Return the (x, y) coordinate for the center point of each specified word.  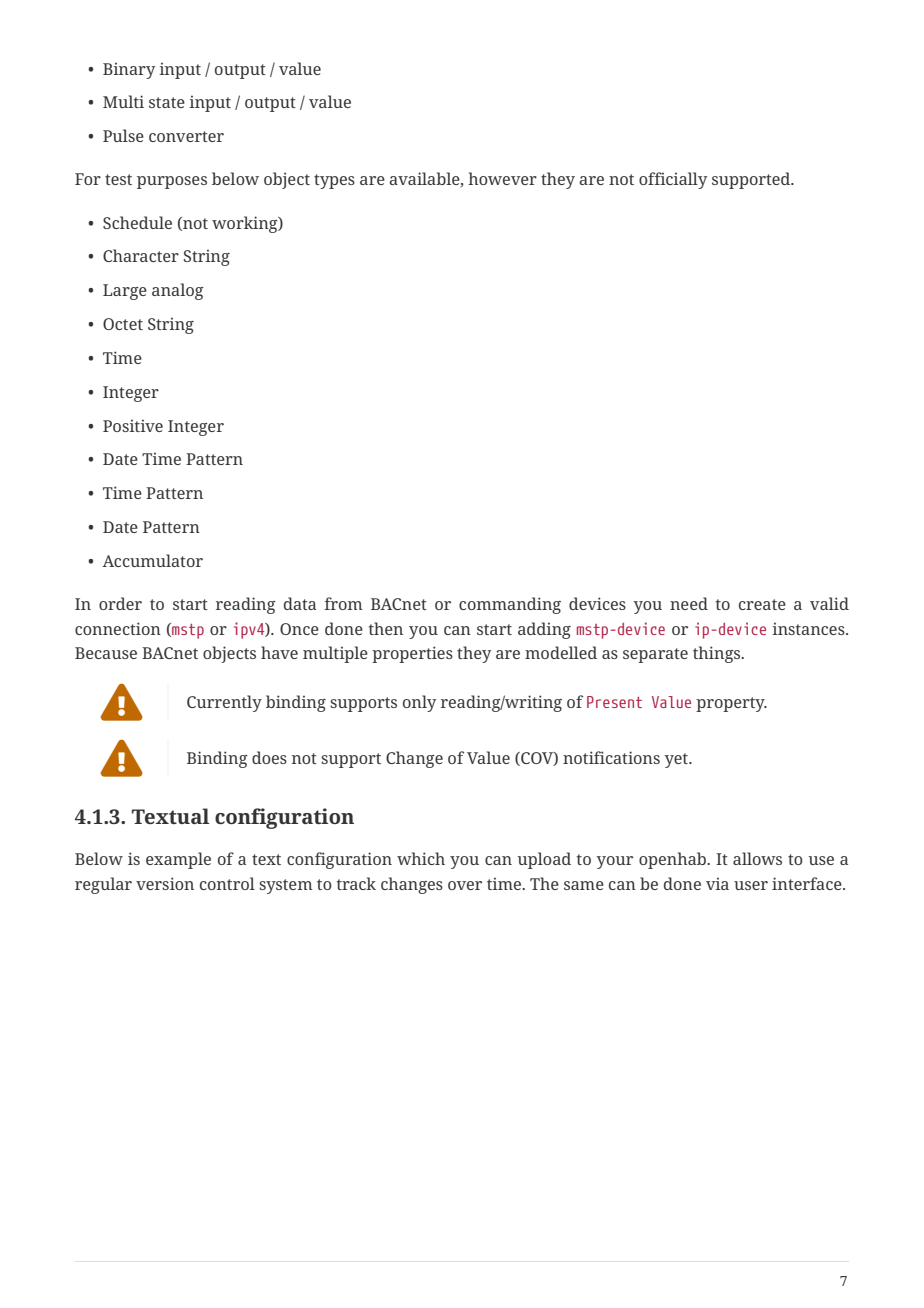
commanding (510, 605)
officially (673, 180)
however (502, 178)
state (167, 102)
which (421, 858)
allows (757, 858)
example (178, 860)
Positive (133, 425)
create (762, 604)
